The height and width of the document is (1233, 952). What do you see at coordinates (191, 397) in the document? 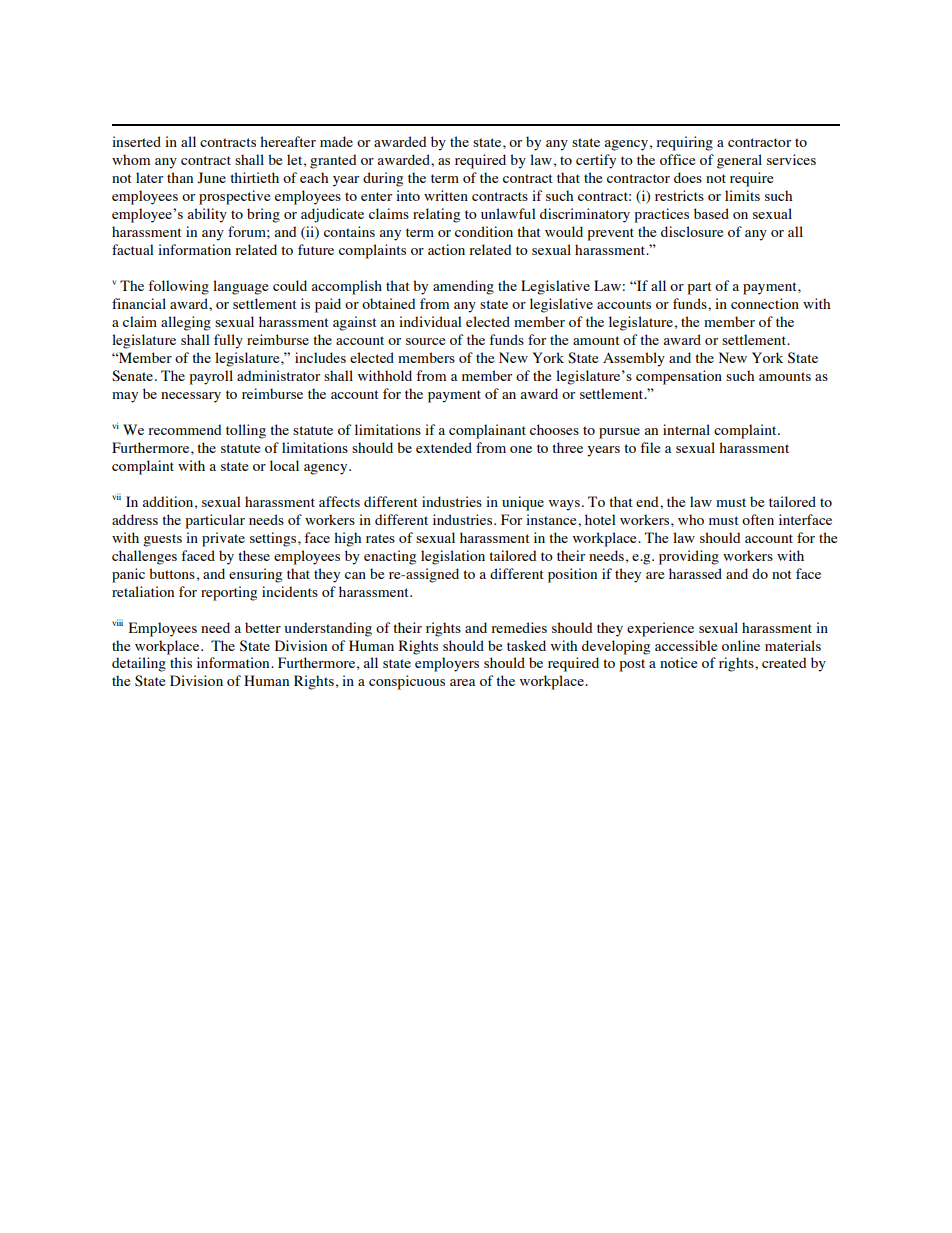
I see `necessary` at bounding box center [191, 397].
